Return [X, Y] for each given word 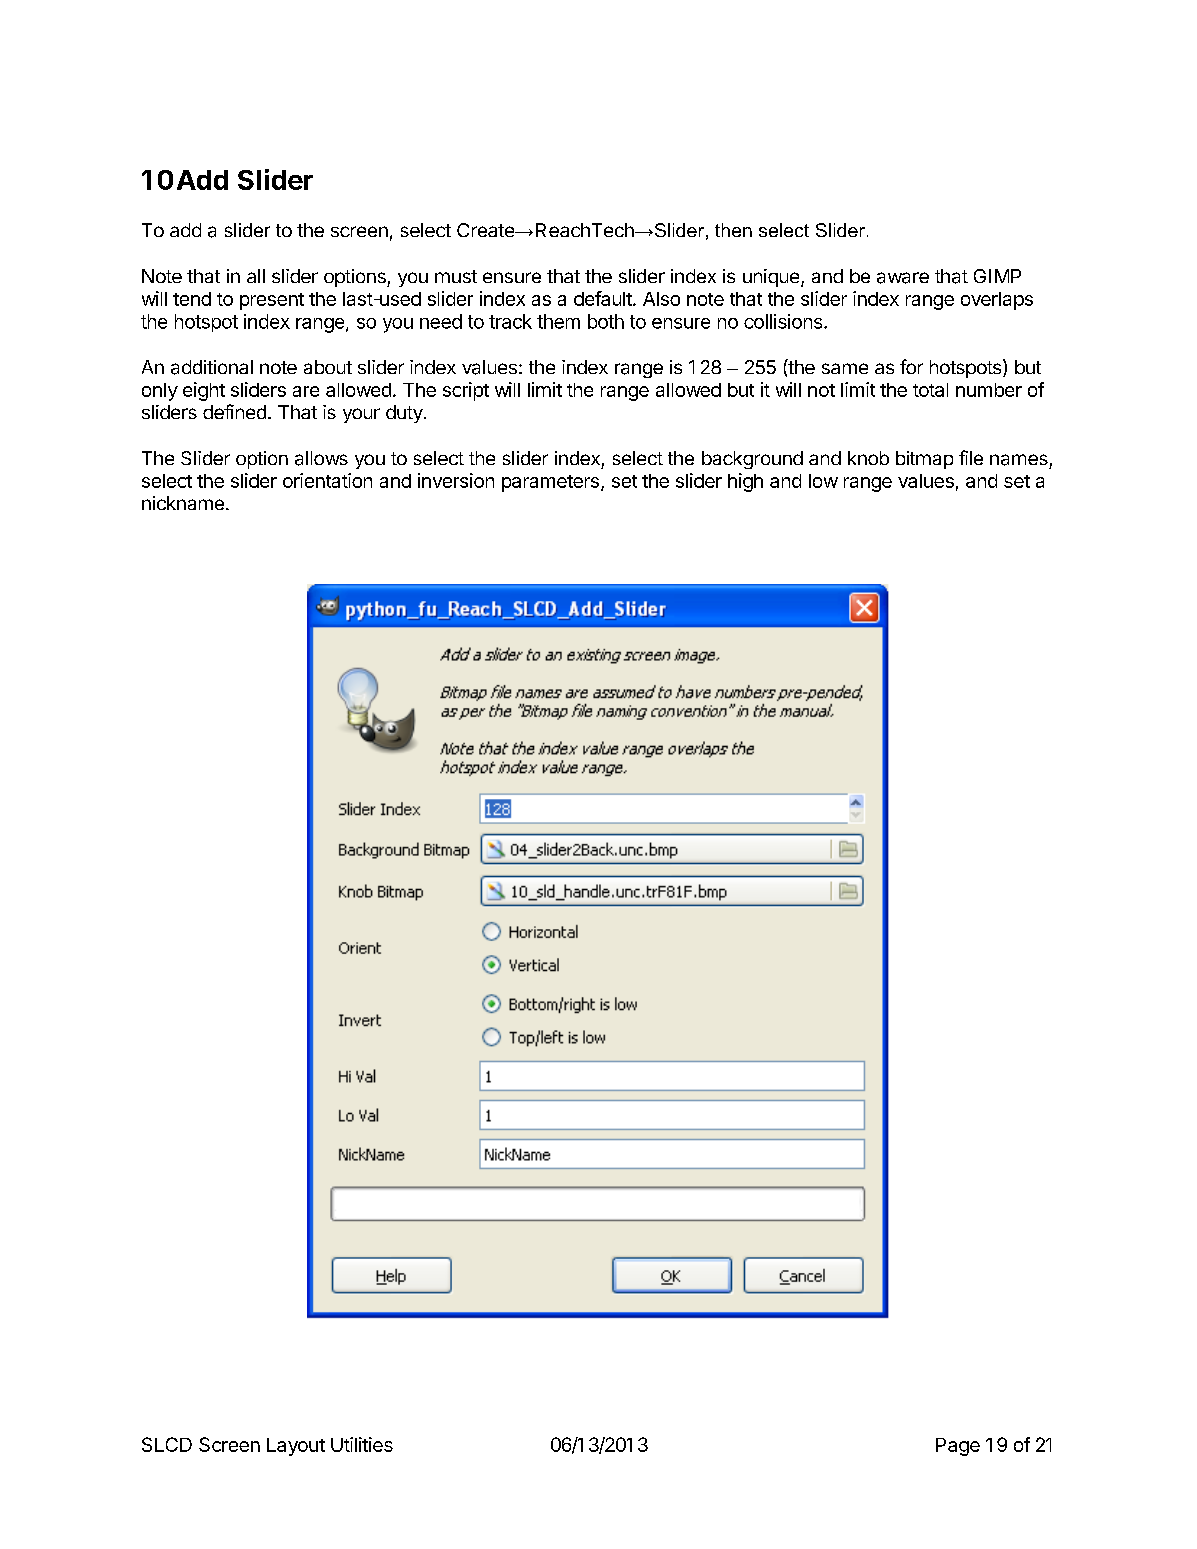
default [604, 298]
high [745, 482]
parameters [550, 483]
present [272, 301]
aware [903, 278]
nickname [183, 503]
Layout [296, 1447]
